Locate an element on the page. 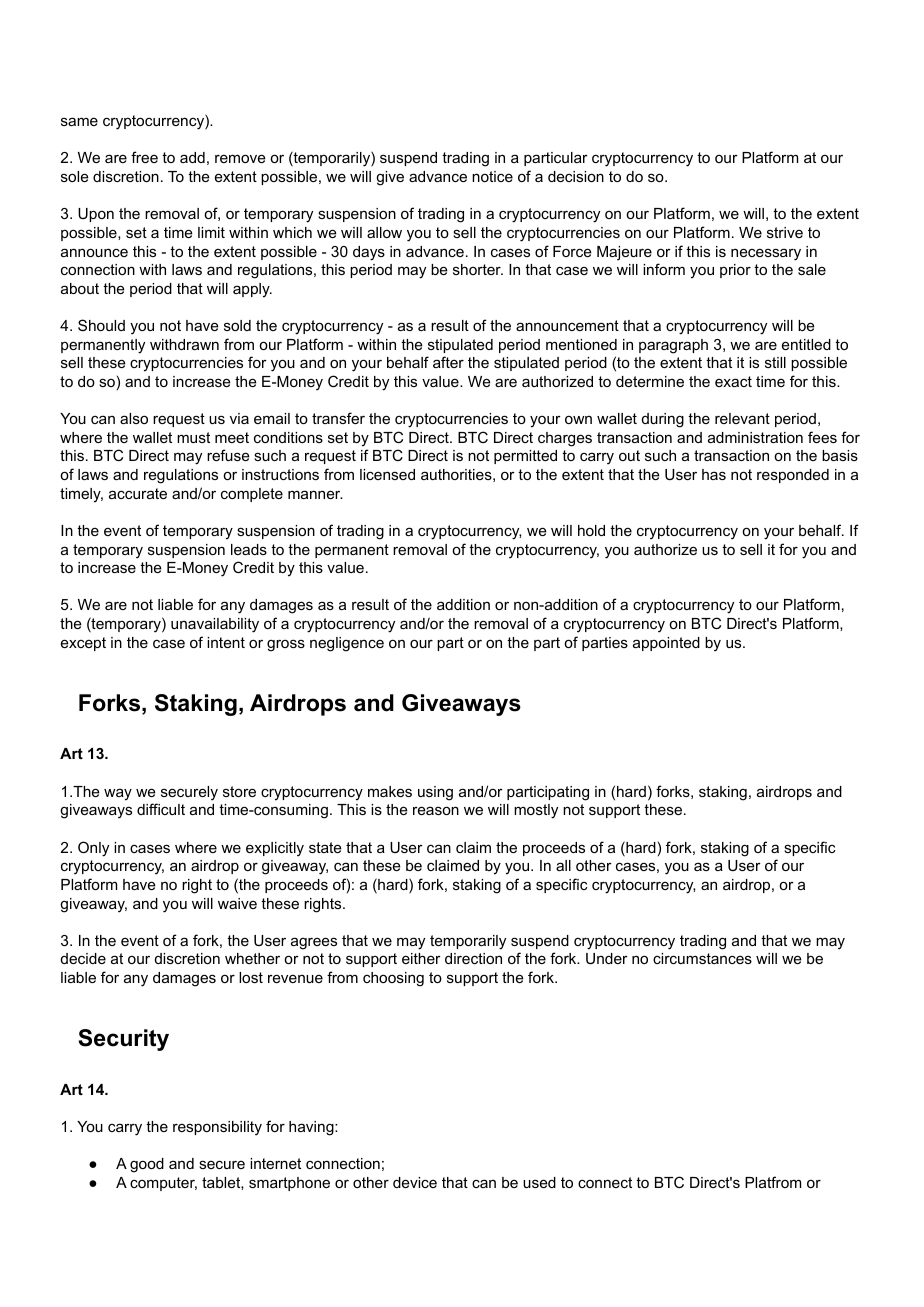 The width and height of the image is (924, 1307). free is located at coordinates (144, 157).
